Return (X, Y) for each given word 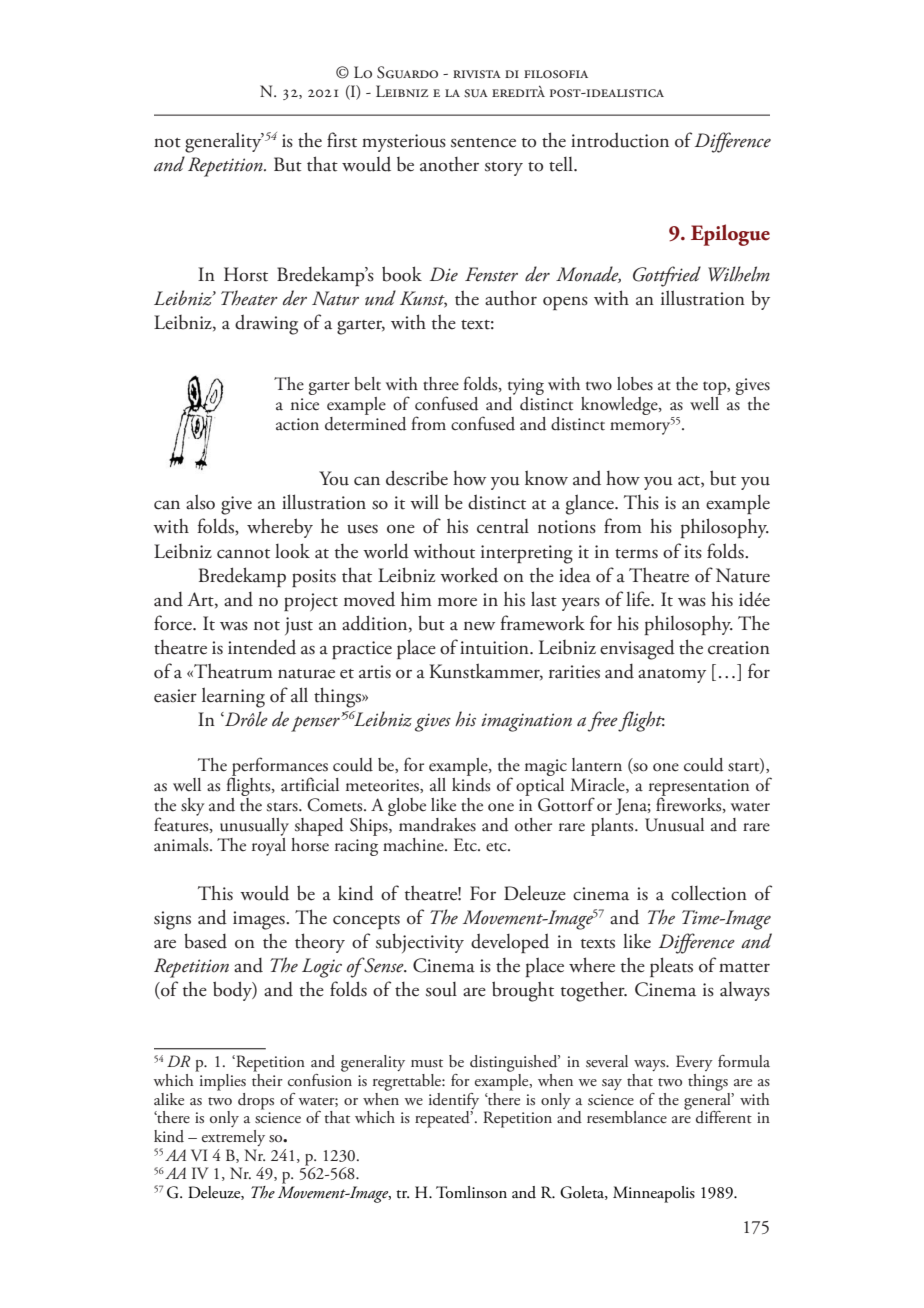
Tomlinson (471, 1192)
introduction (620, 140)
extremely (233, 1138)
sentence (483, 143)
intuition (495, 648)
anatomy (672, 676)
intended (262, 647)
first (342, 140)
